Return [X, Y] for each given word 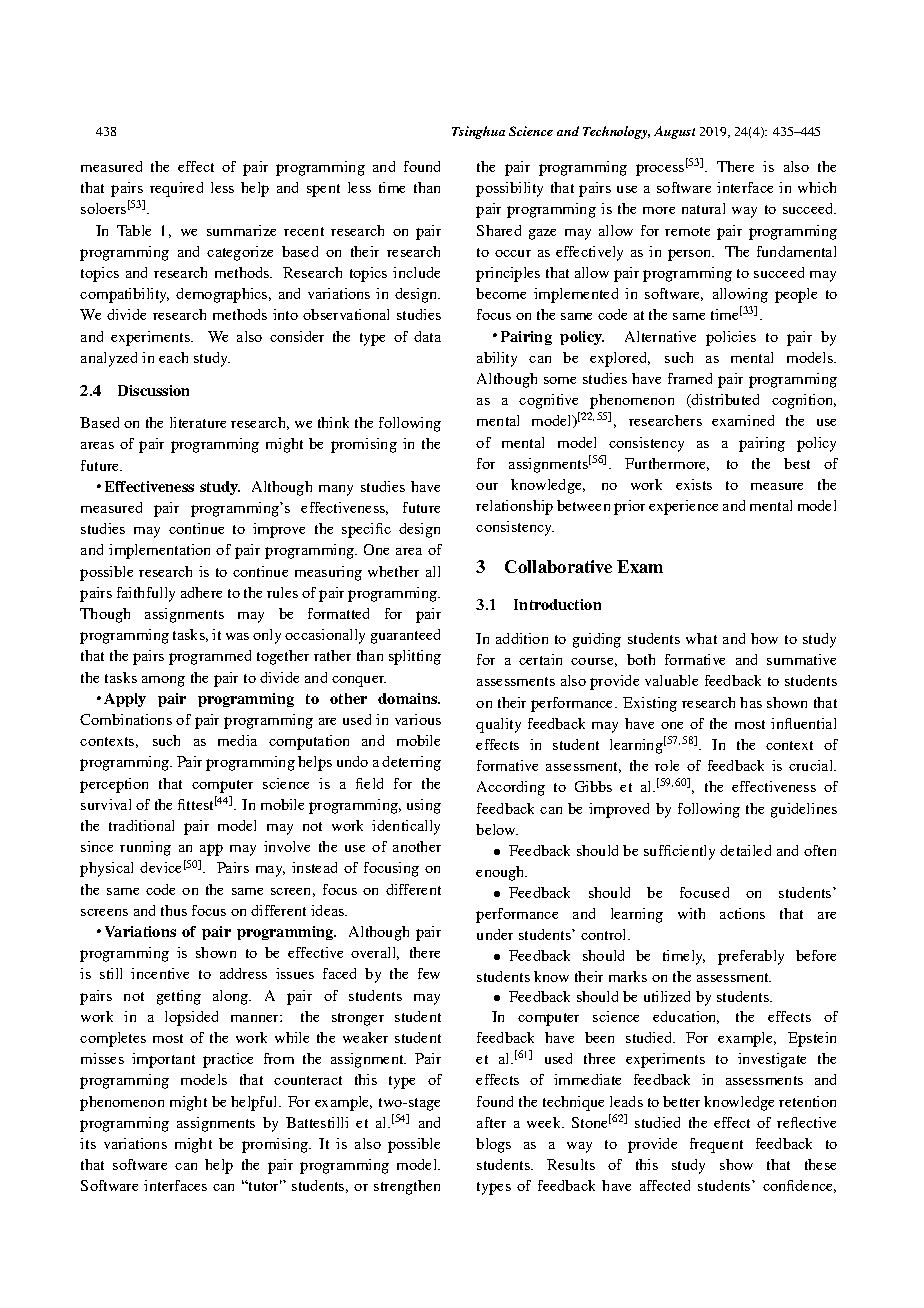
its [88, 1143]
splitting [415, 657]
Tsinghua [478, 132]
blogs [493, 1145]
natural [703, 208]
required [176, 189]
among [163, 681]
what [701, 638]
